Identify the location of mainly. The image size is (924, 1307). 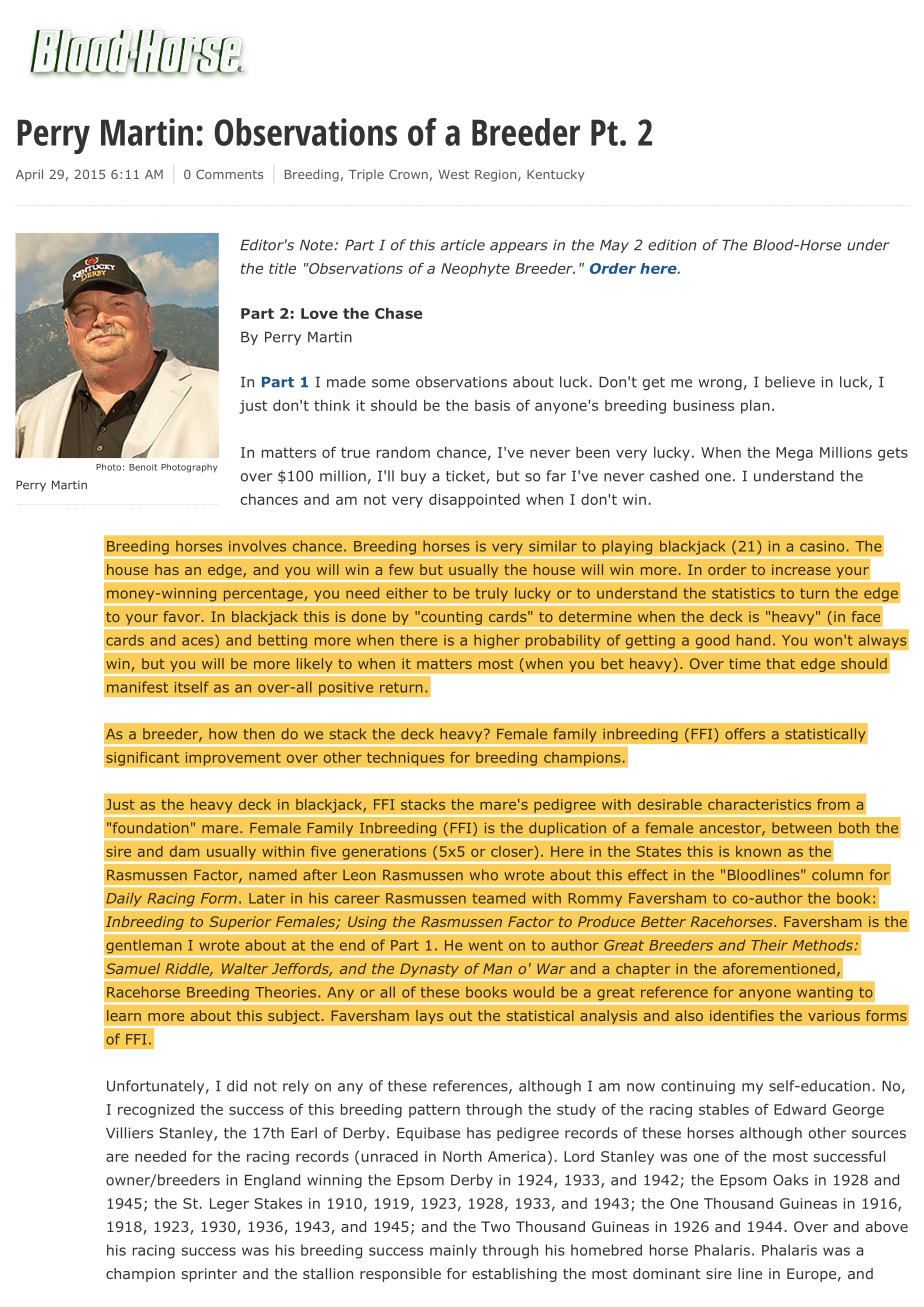
(453, 1251).
